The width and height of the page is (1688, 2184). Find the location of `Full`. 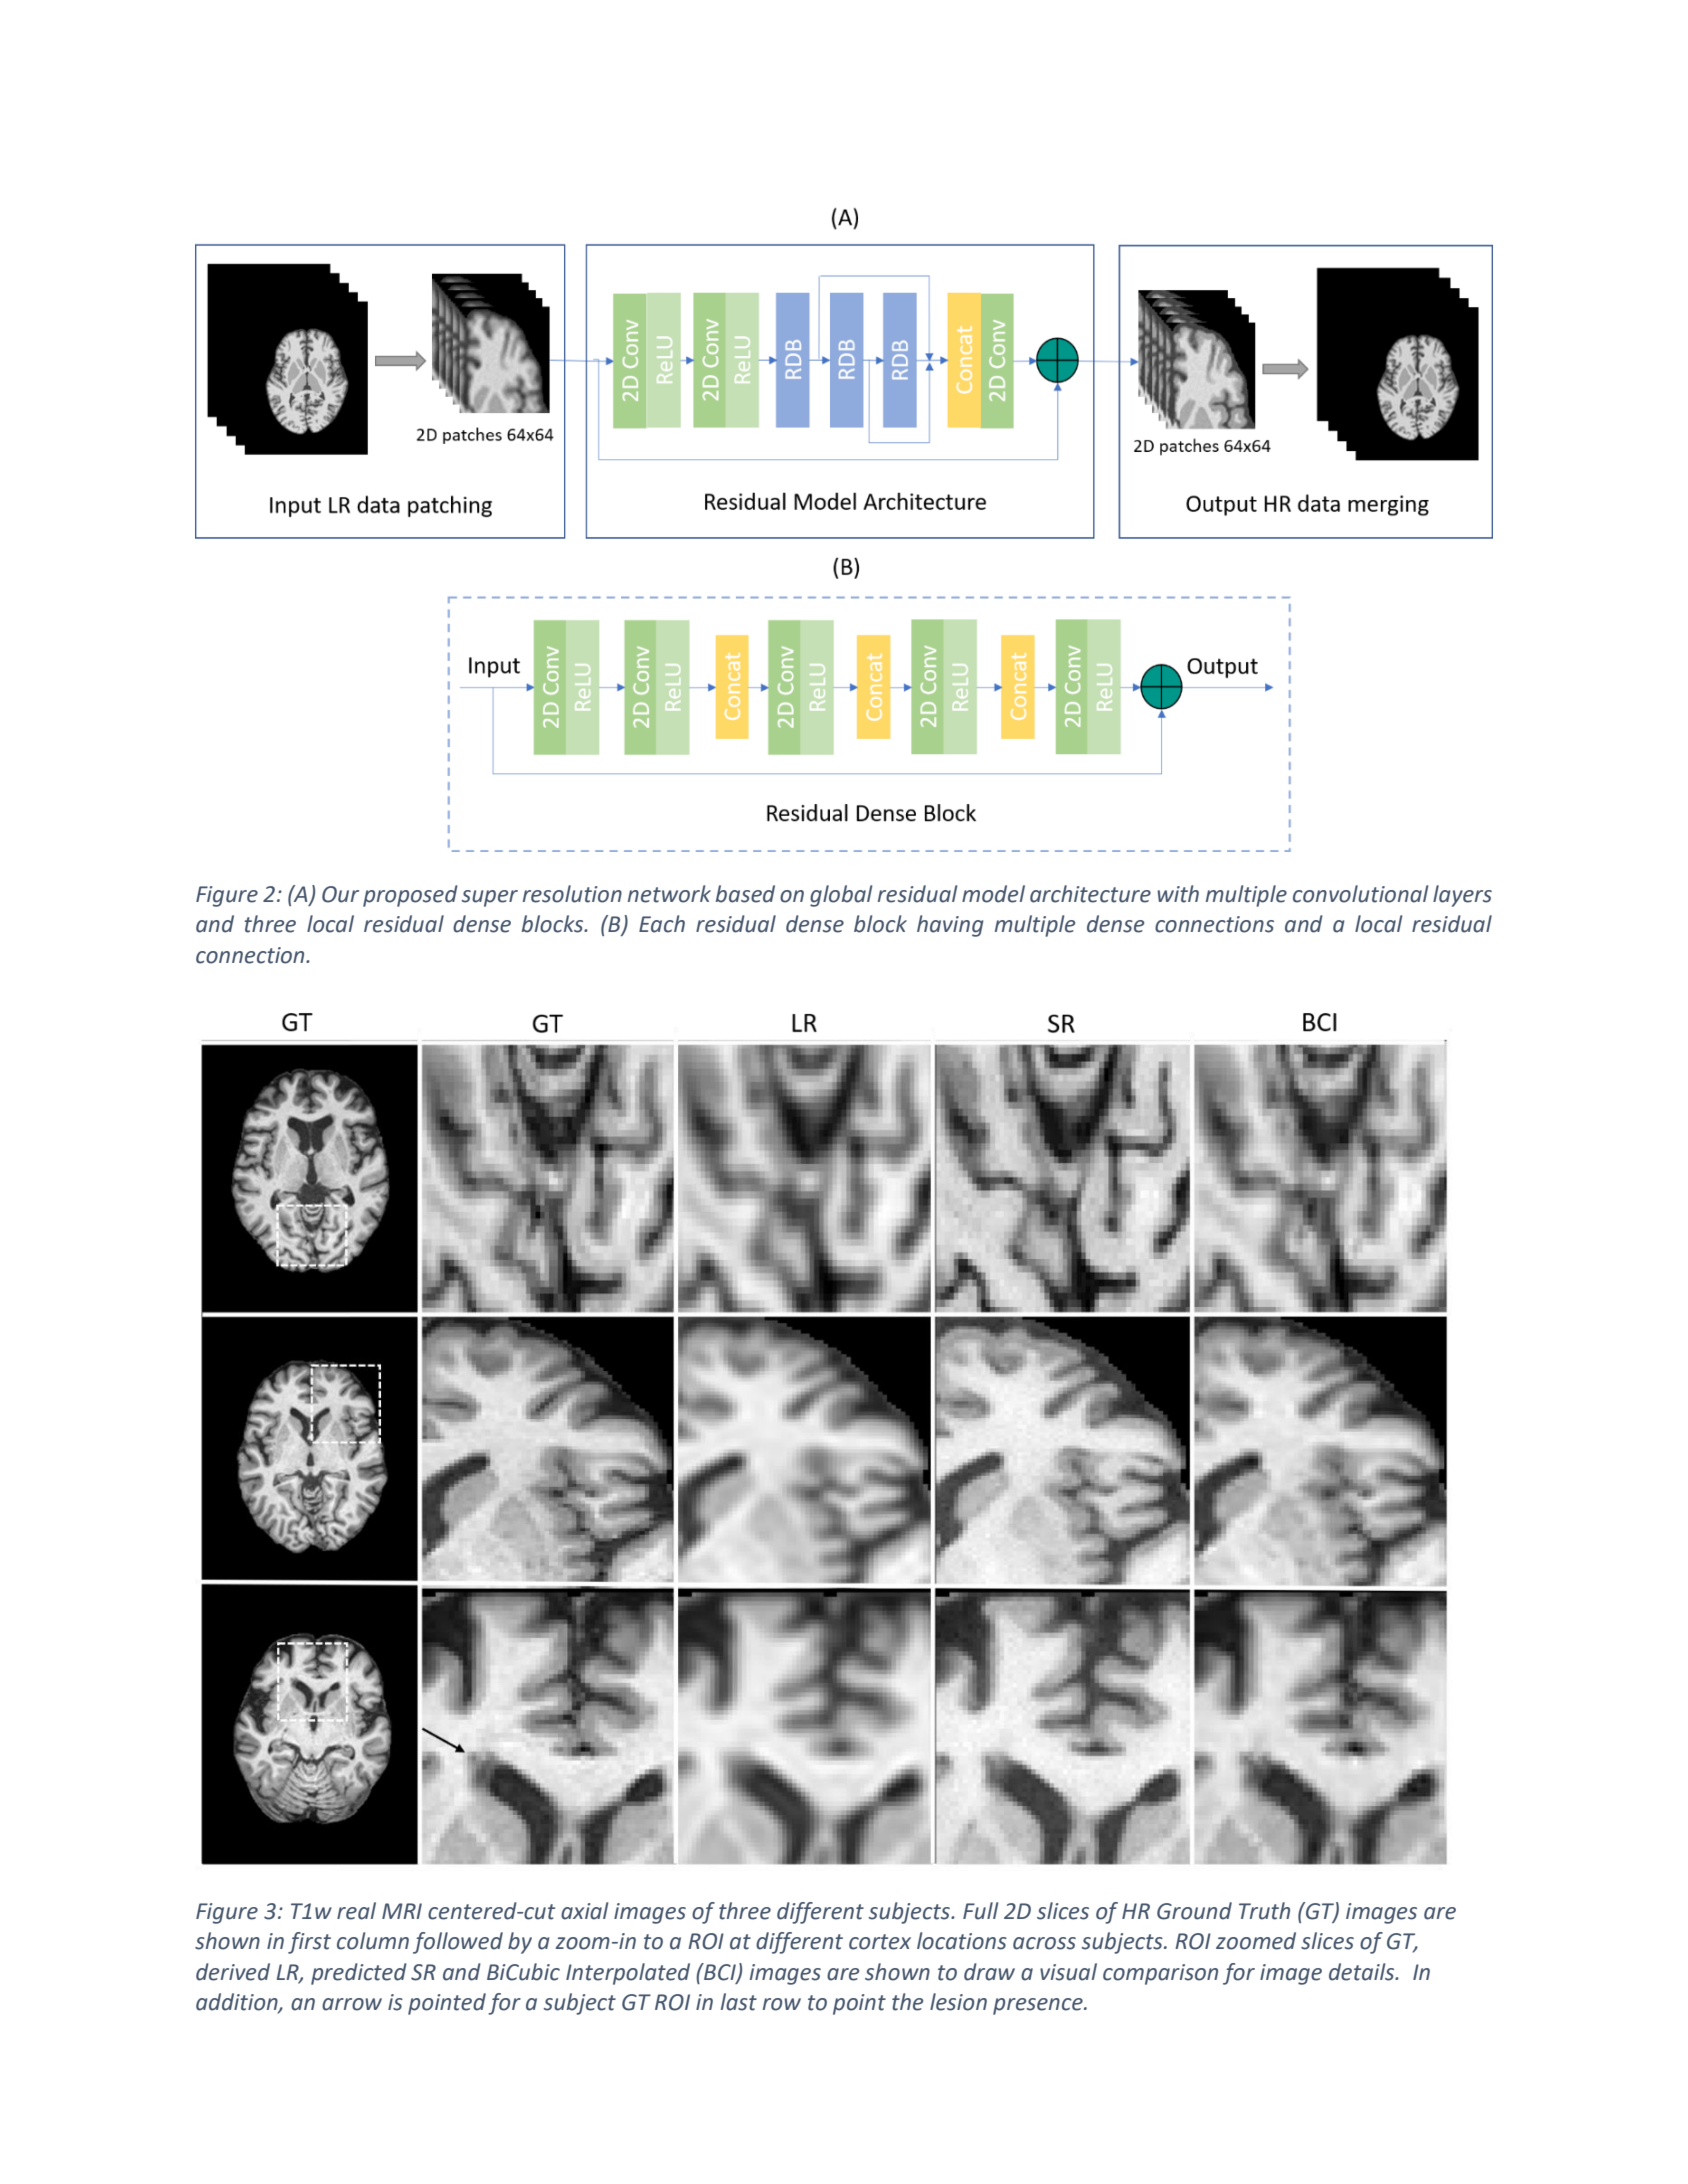

Full is located at coordinates (980, 1911).
